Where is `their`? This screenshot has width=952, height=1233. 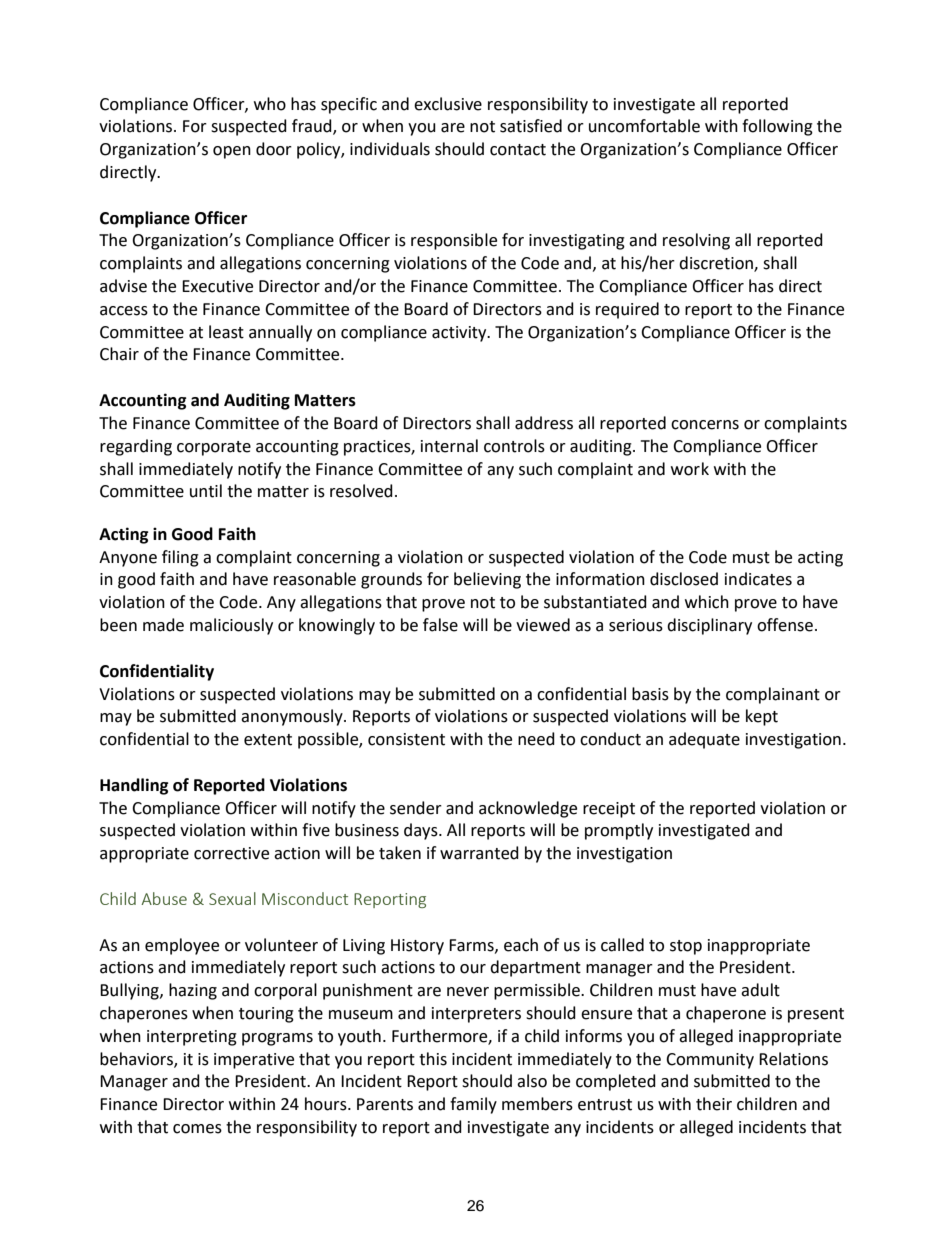
their is located at coordinates (714, 1104).
